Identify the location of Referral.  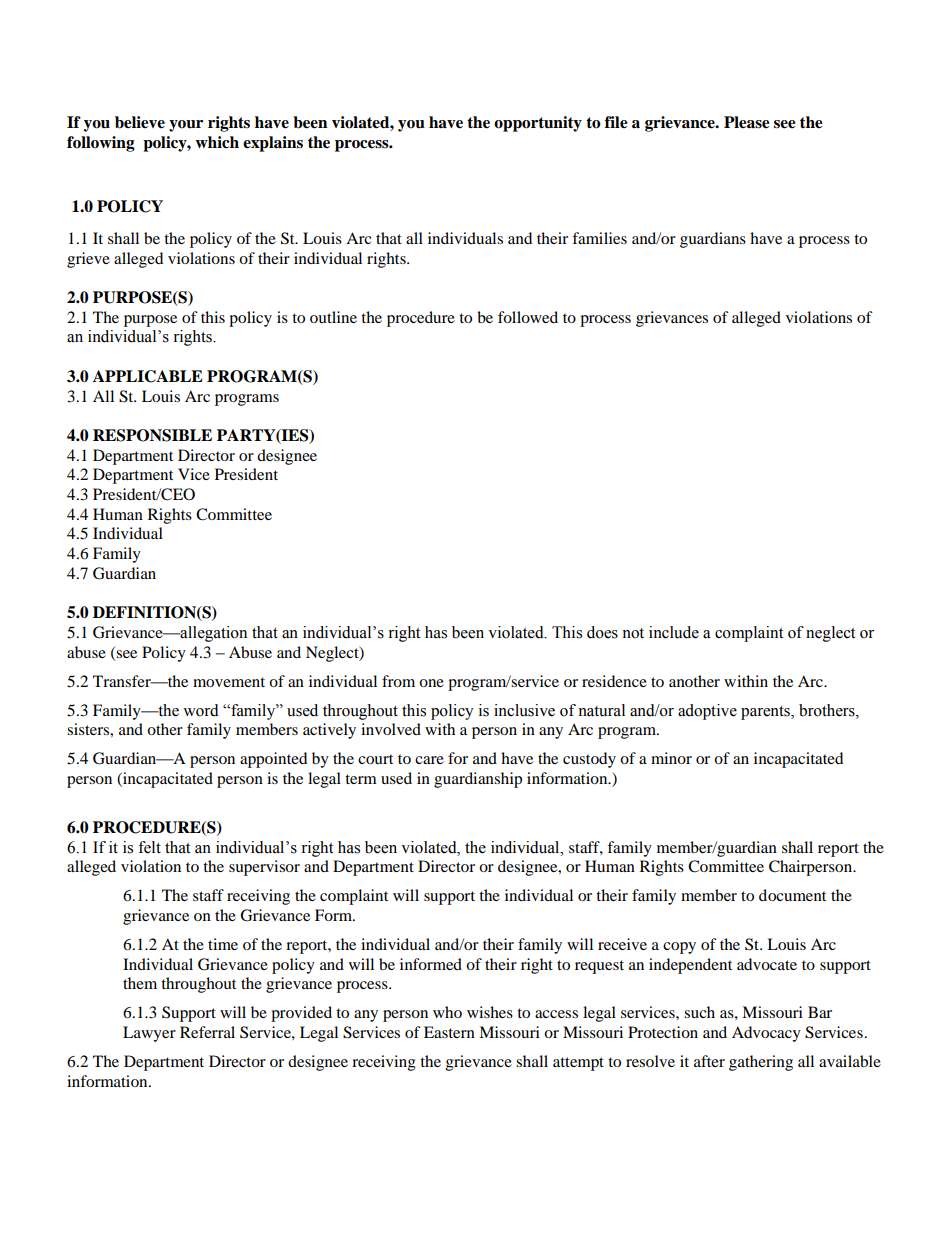
(207, 1032).
